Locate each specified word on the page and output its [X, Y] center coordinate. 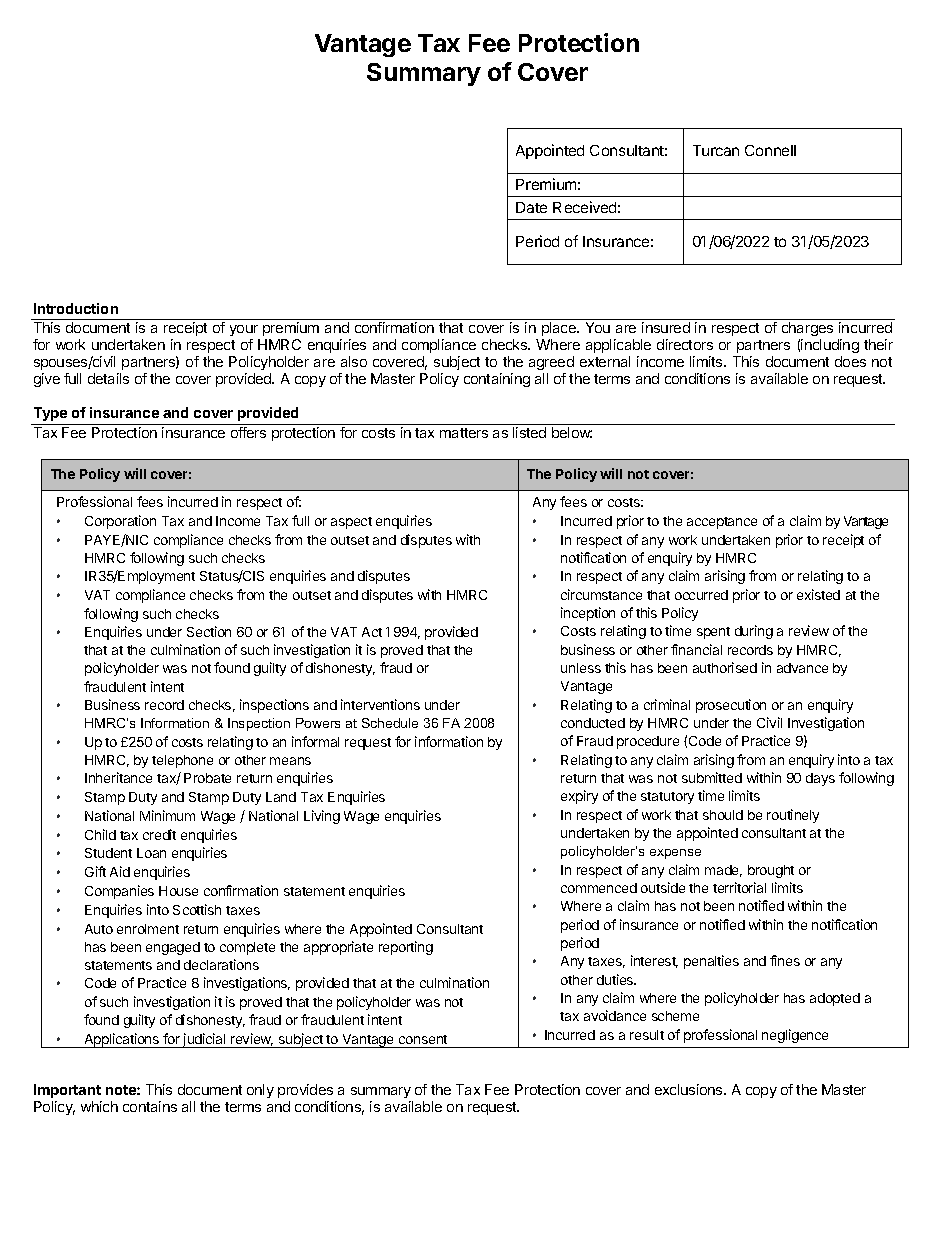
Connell [770, 150]
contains [150, 1106]
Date [531, 207]
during [754, 632]
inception [588, 614]
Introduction [76, 308]
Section [209, 631]
